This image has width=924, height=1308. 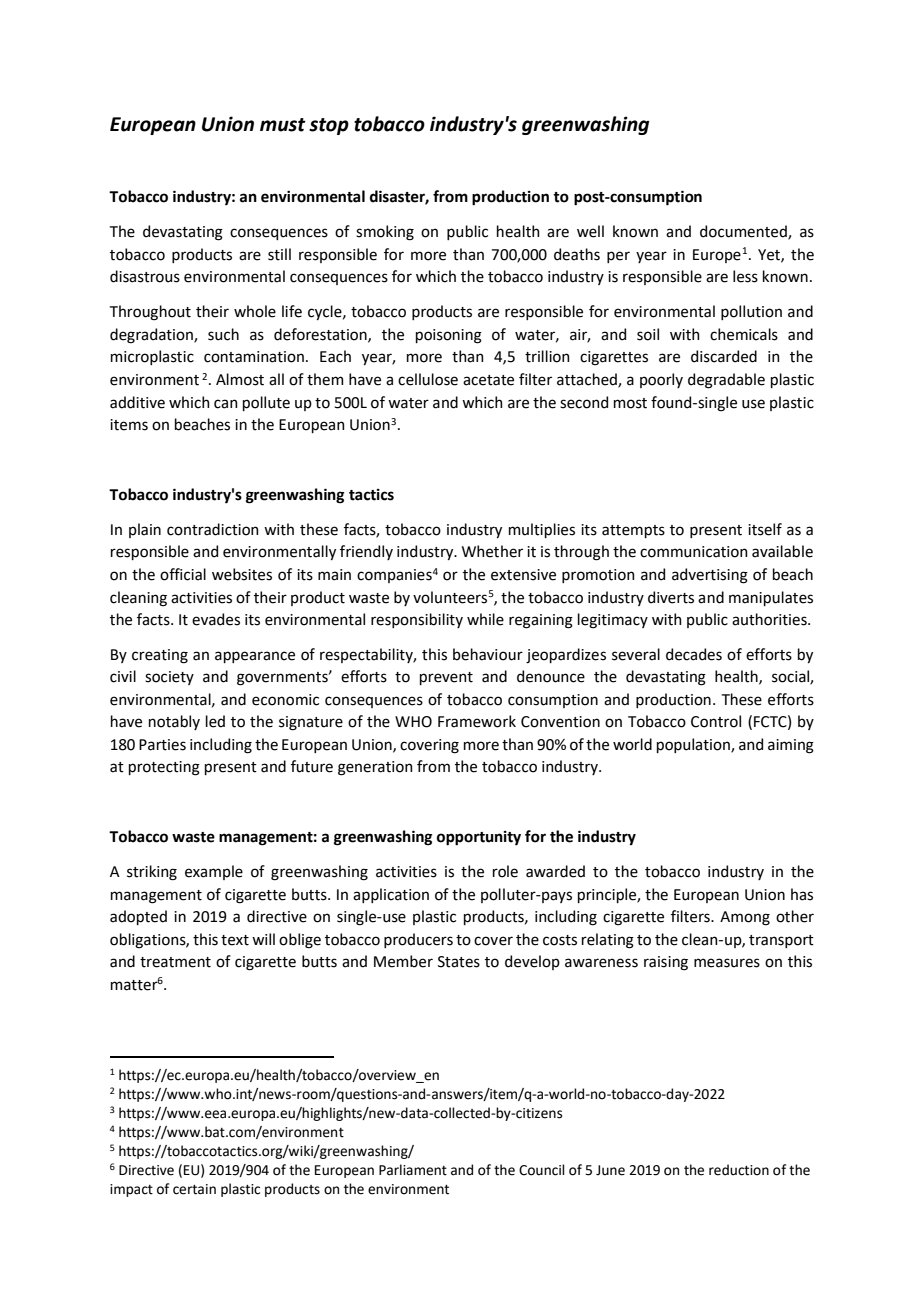 What do you see at coordinates (213, 529) in the image?
I see `contradiction` at bounding box center [213, 529].
